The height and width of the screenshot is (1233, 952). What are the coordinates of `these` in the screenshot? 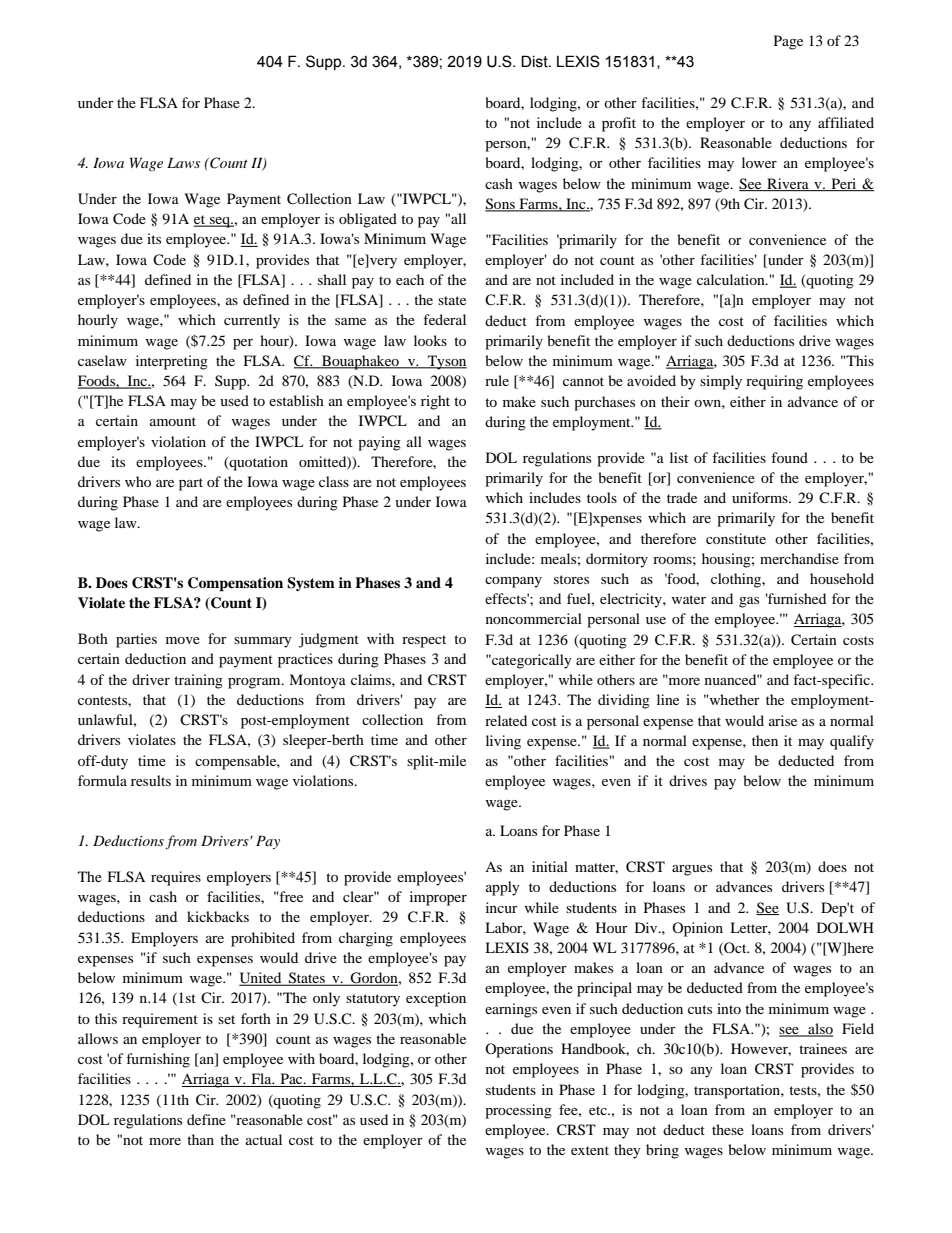 It's located at (728, 1129).
